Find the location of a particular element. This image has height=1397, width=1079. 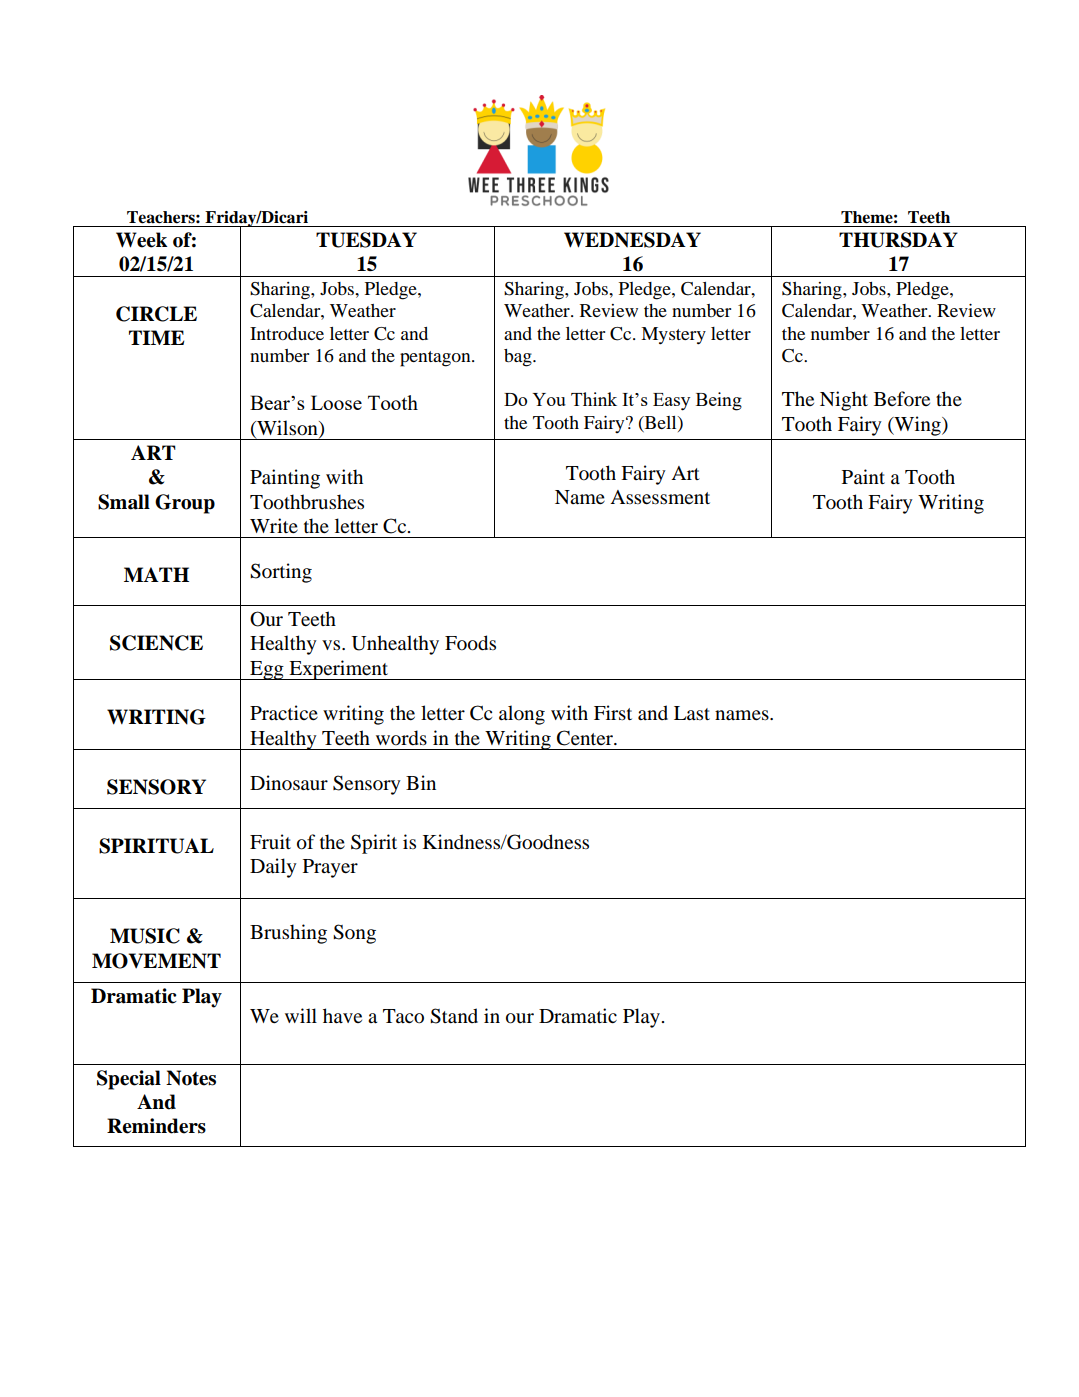

Notes is located at coordinates (191, 1078).
